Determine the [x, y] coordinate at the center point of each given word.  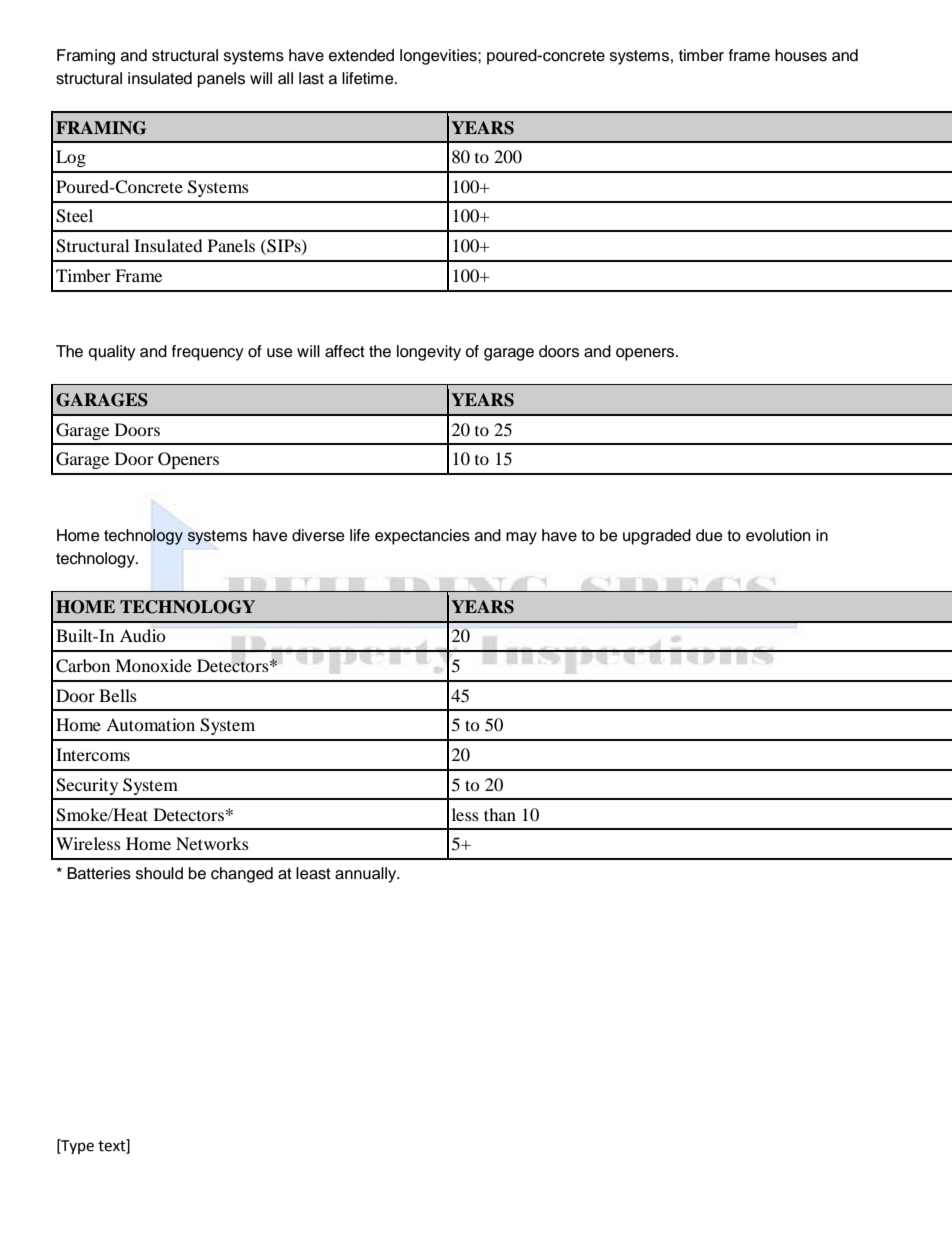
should [159, 873]
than [500, 814]
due [709, 535]
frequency [208, 353]
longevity [429, 353]
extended [361, 55]
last [311, 78]
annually [367, 875]
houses [801, 55]
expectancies [422, 537]
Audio [143, 635]
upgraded [657, 537]
